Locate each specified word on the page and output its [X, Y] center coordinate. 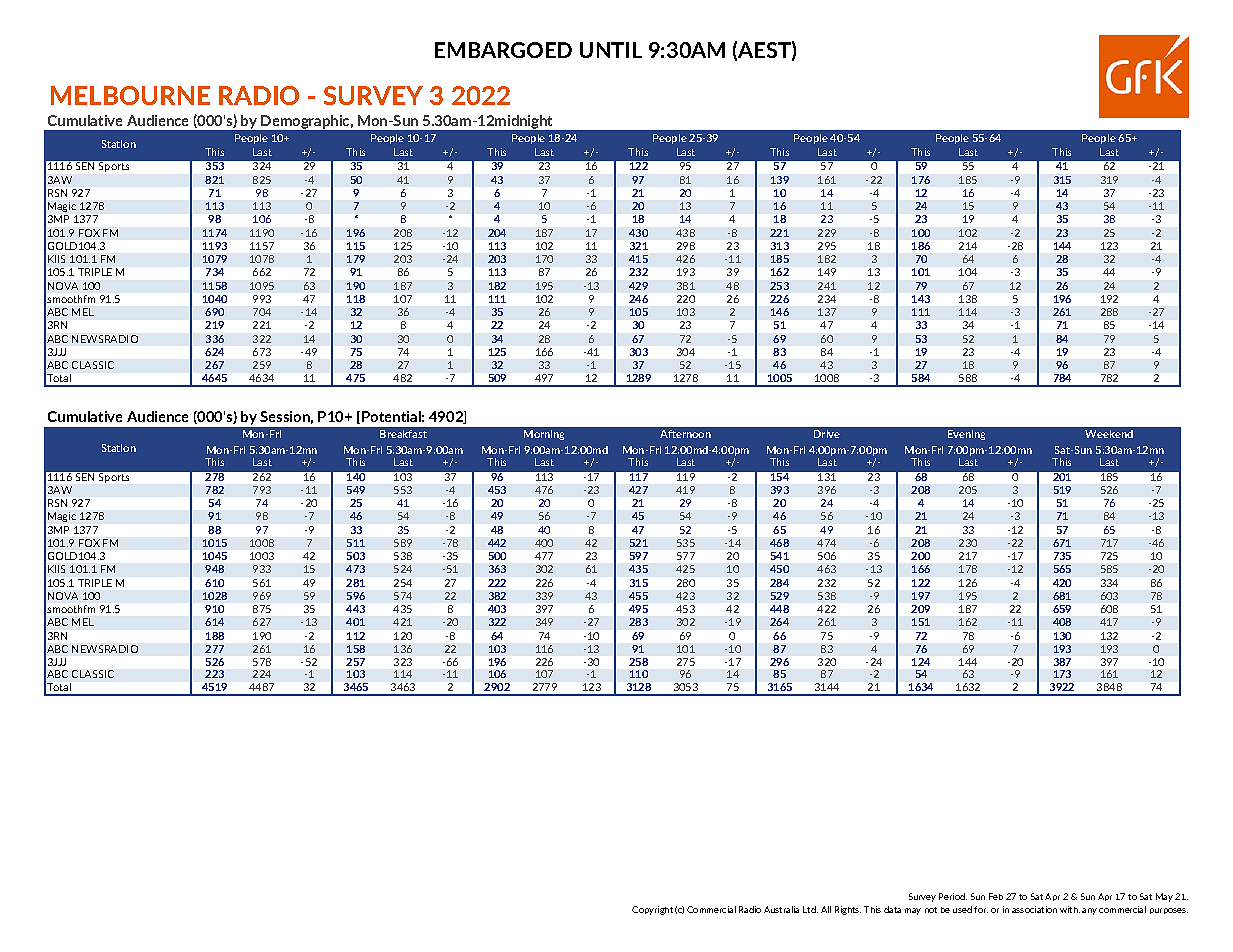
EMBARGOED [503, 50]
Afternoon [685, 434]
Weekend [1109, 434]
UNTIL [611, 50]
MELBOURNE [130, 95]
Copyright [652, 910]
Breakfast [403, 434]
